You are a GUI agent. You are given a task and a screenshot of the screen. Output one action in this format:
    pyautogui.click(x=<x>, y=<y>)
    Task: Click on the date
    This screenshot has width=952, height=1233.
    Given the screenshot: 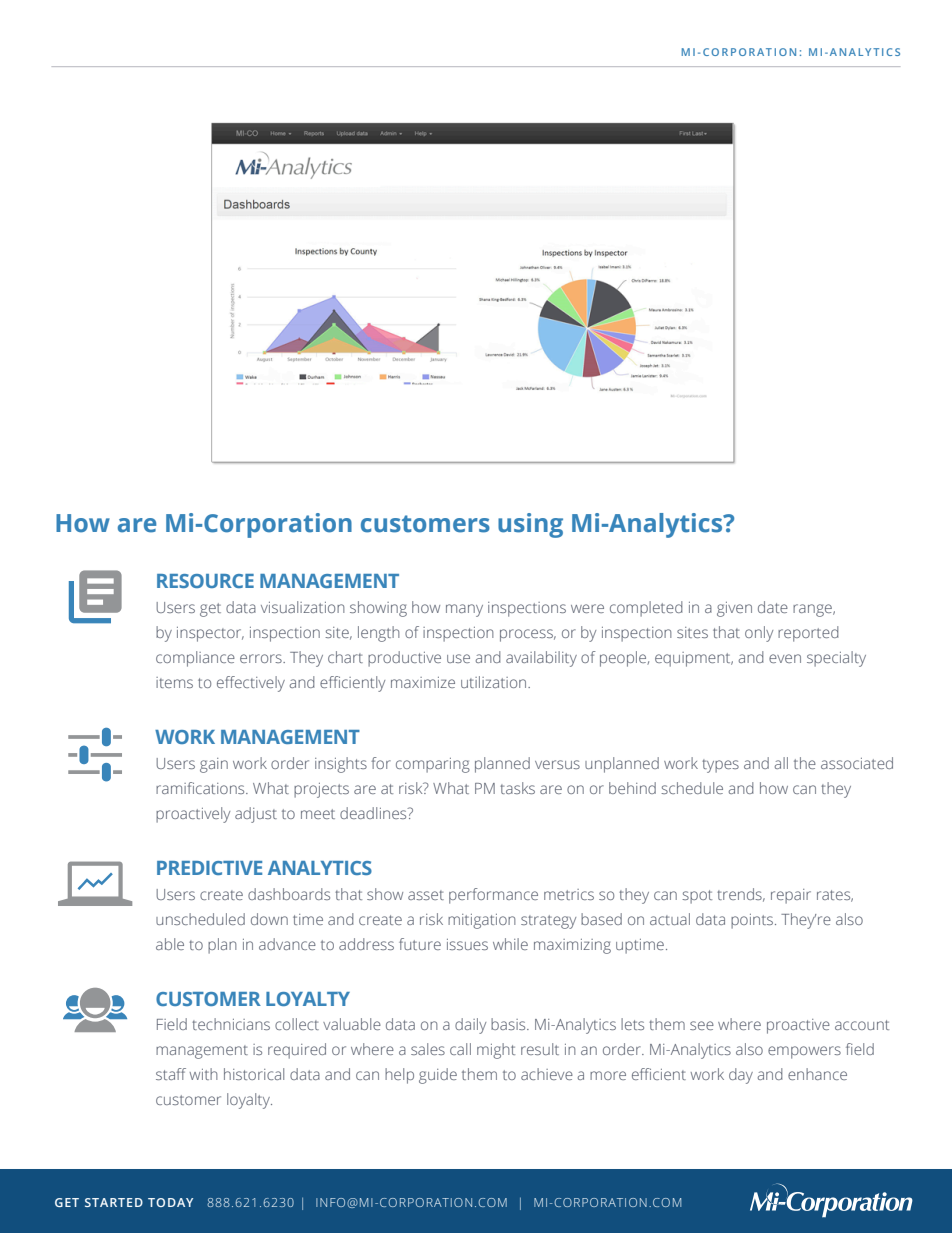 What is the action you would take?
    pyautogui.click(x=773, y=607)
